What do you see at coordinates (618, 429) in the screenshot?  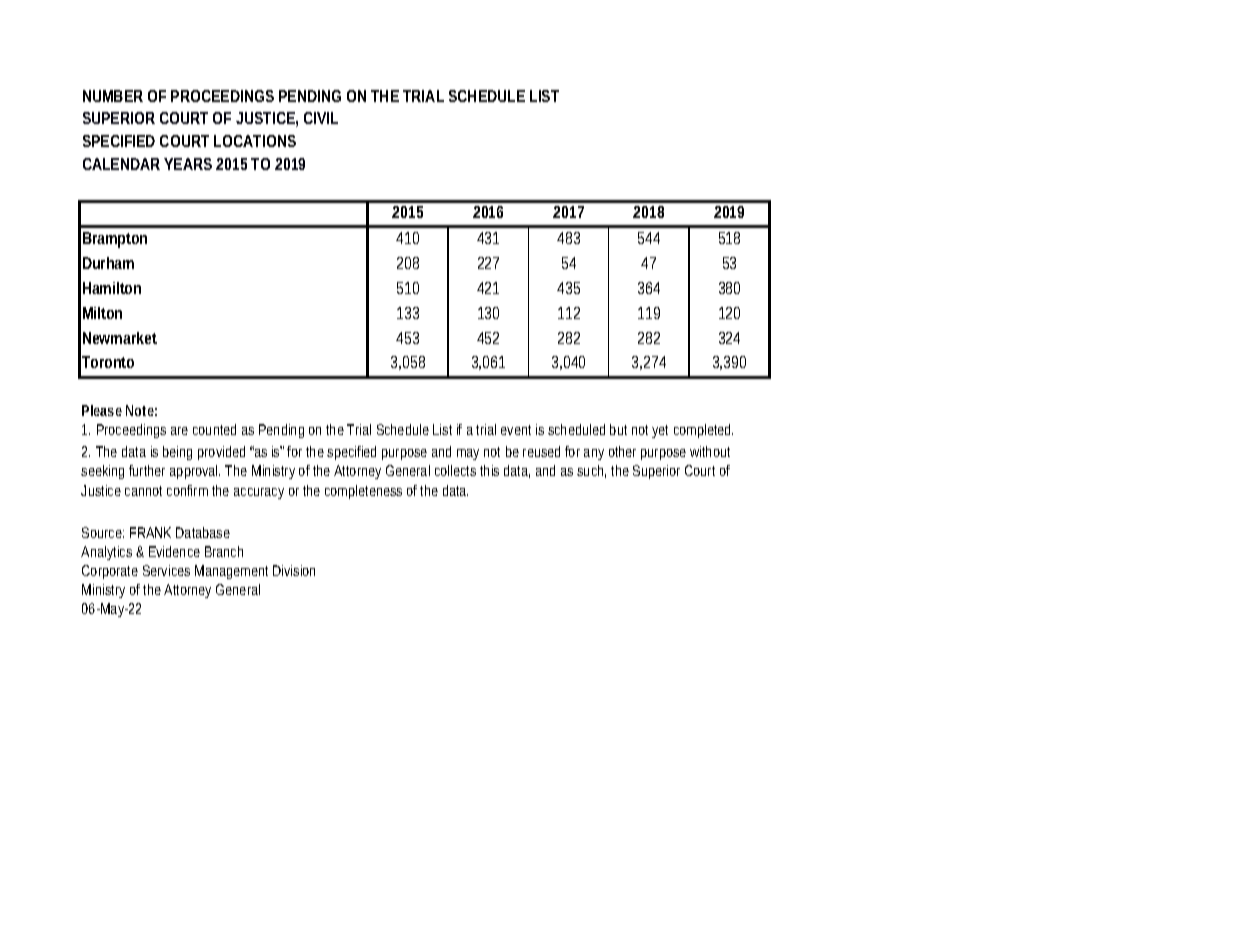 I see `but` at bounding box center [618, 429].
